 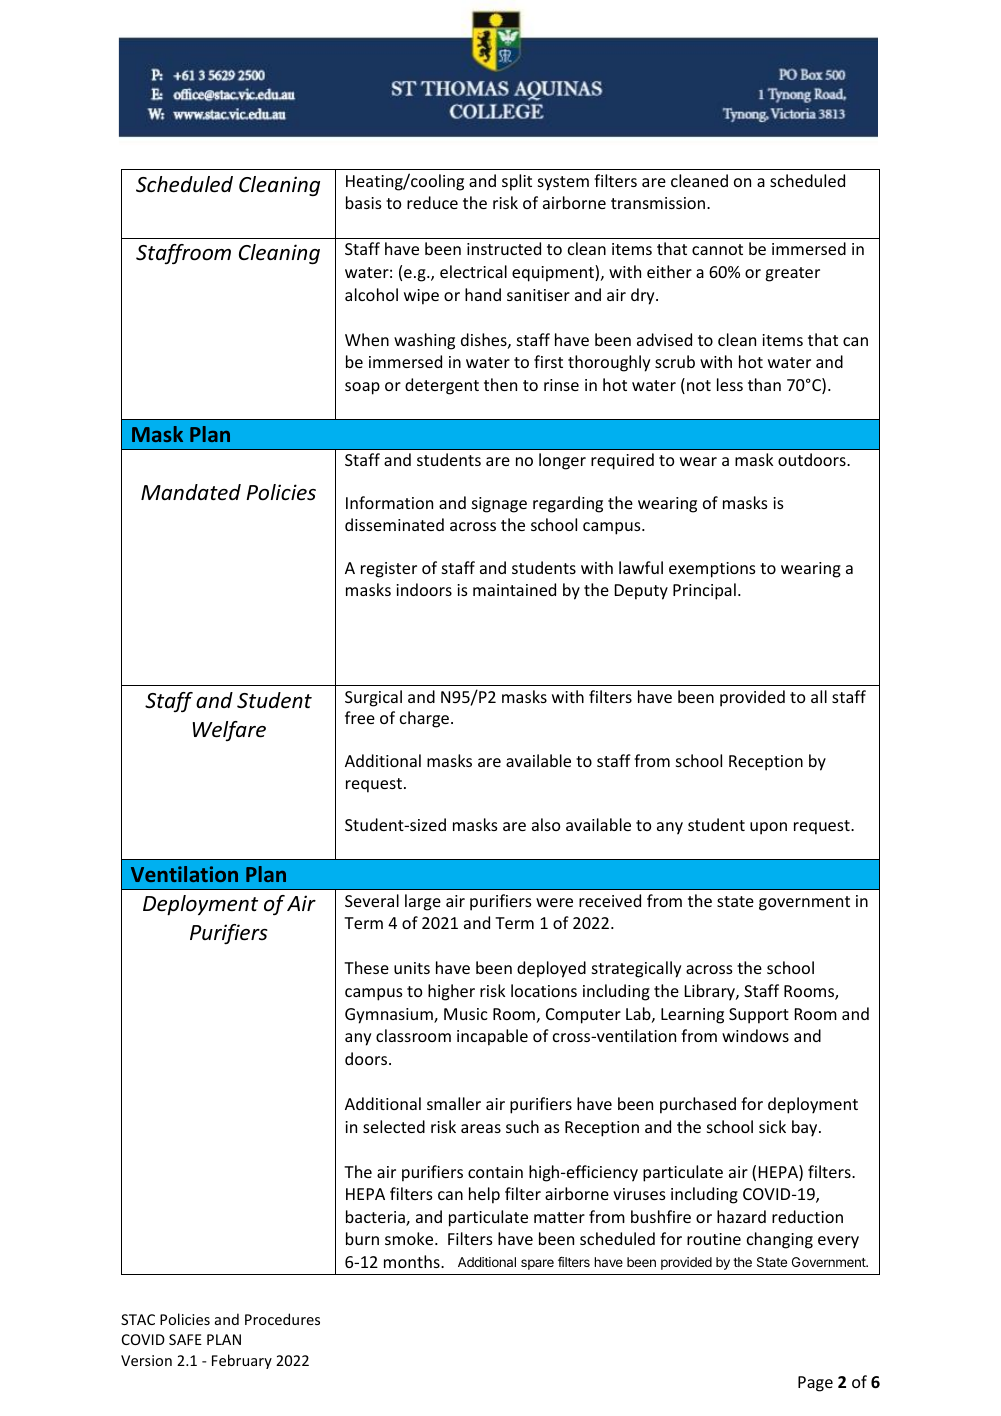 I want to click on also, so click(x=546, y=824).
